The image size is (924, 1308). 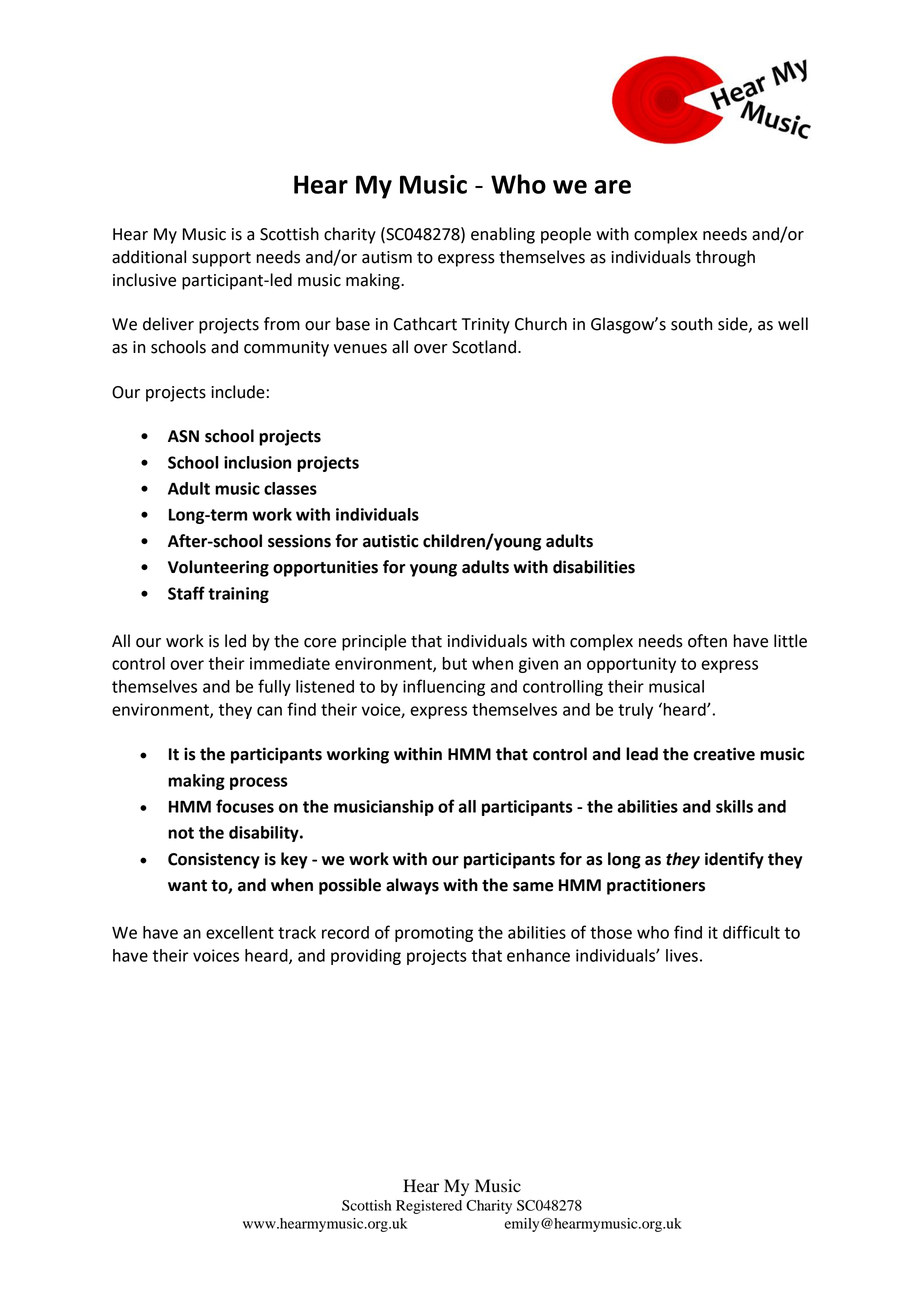 I want to click on can, so click(x=269, y=711).
